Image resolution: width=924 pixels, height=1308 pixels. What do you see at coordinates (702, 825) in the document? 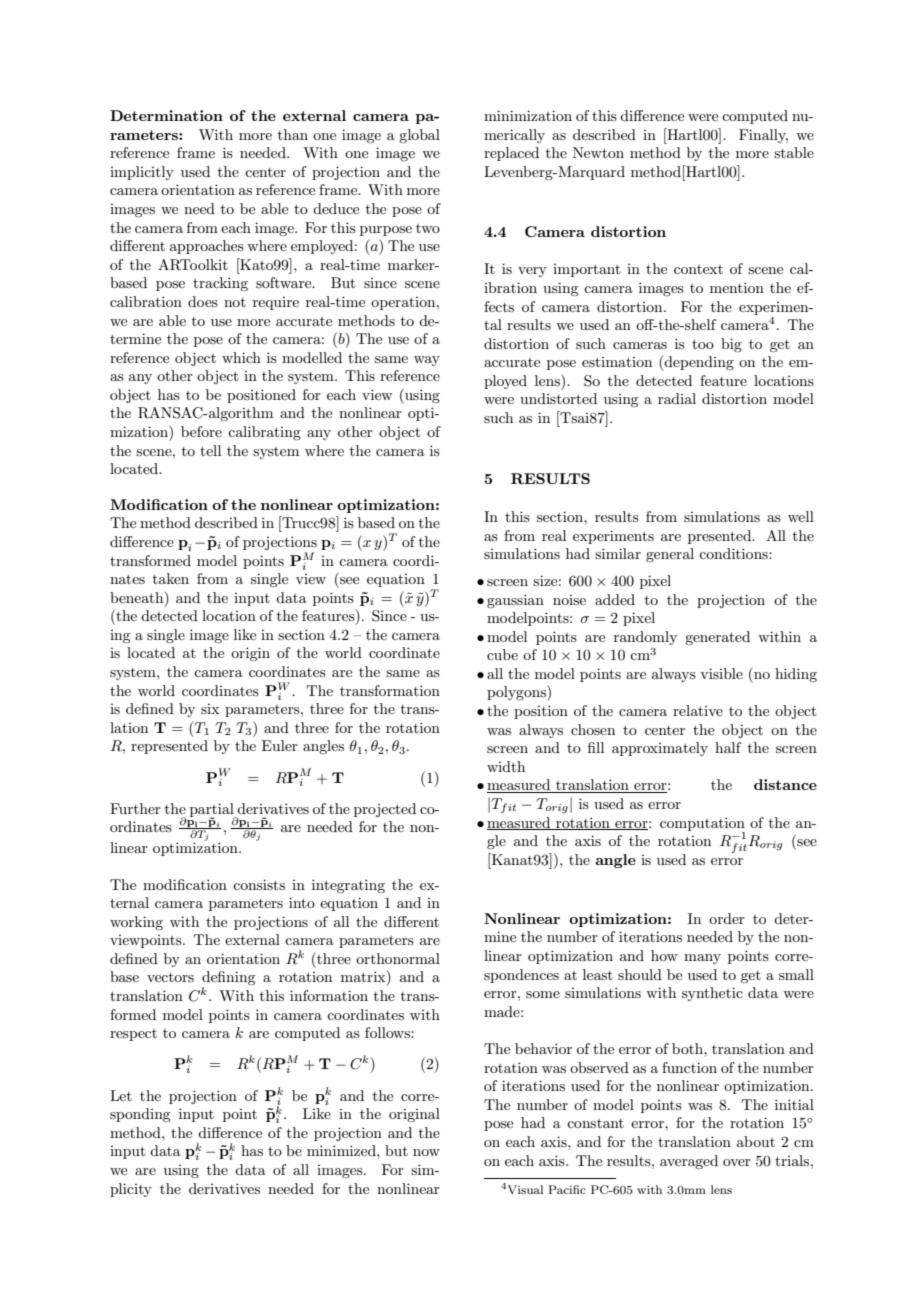
I see `computation` at bounding box center [702, 825].
